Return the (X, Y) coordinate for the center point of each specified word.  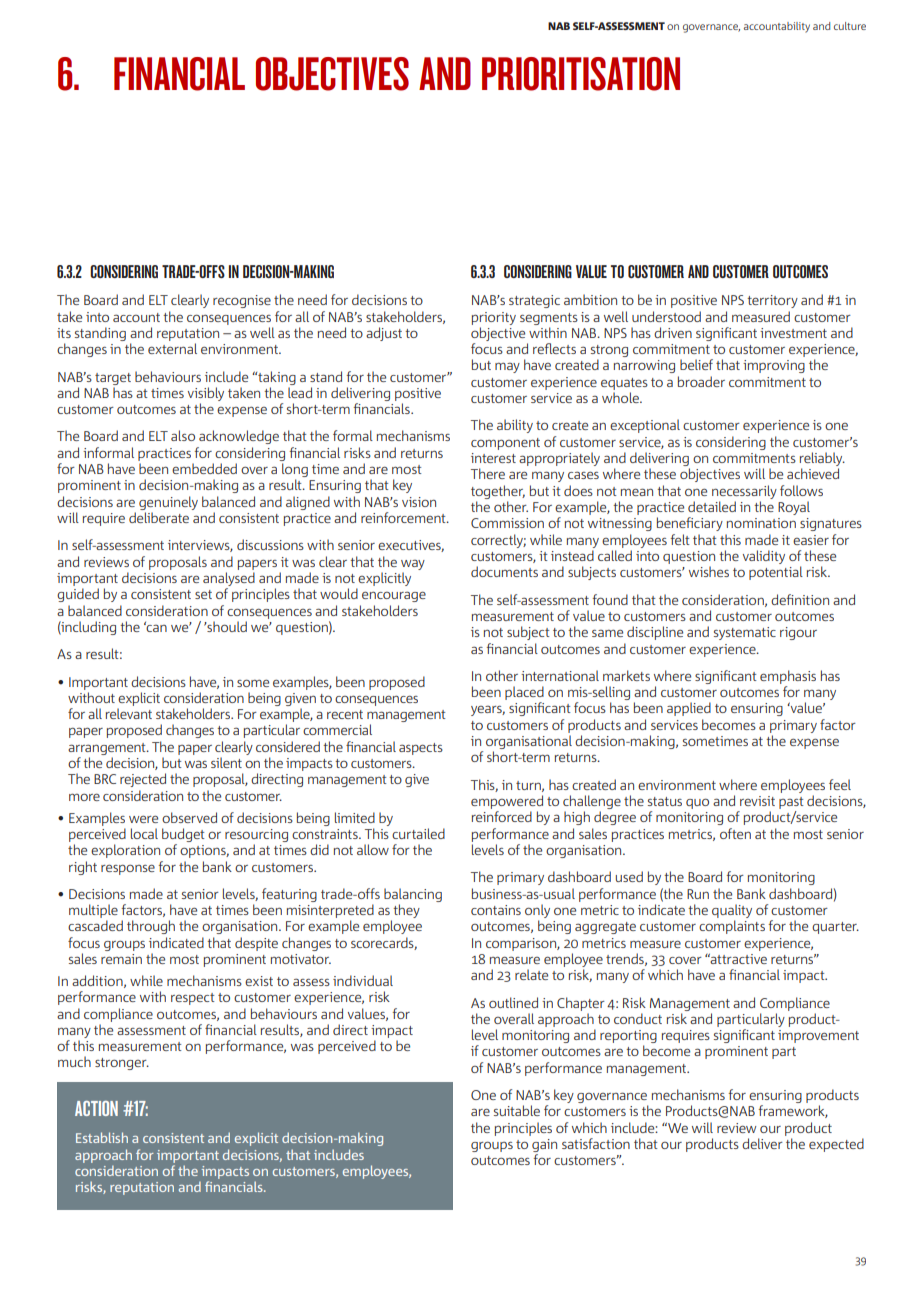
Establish (102, 1137)
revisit (757, 801)
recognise (242, 301)
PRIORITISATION (581, 74)
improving (774, 366)
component (505, 444)
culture (850, 26)
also (183, 435)
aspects (421, 749)
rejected (143, 780)
